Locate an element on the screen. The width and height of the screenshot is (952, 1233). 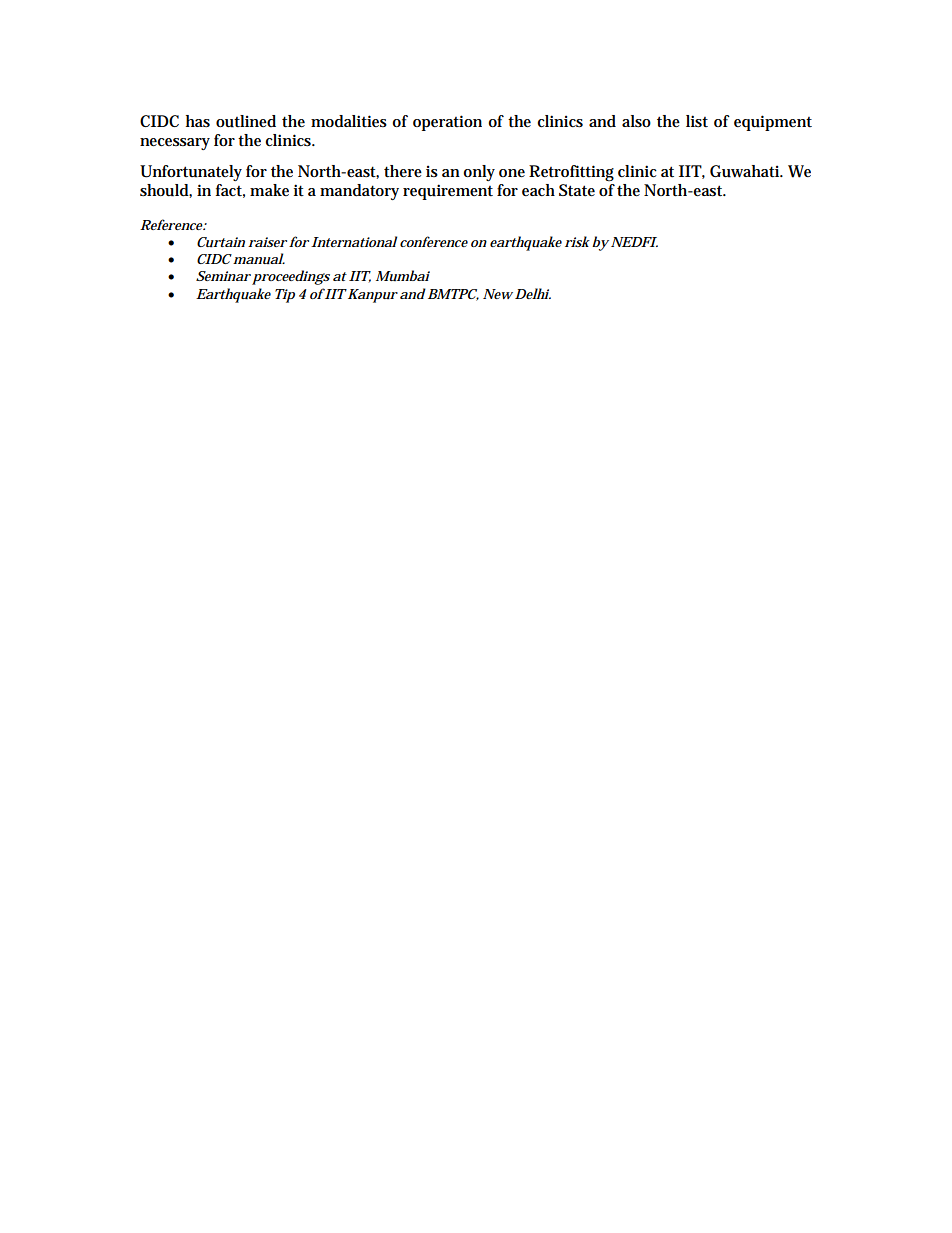
Tip is located at coordinates (285, 296).
